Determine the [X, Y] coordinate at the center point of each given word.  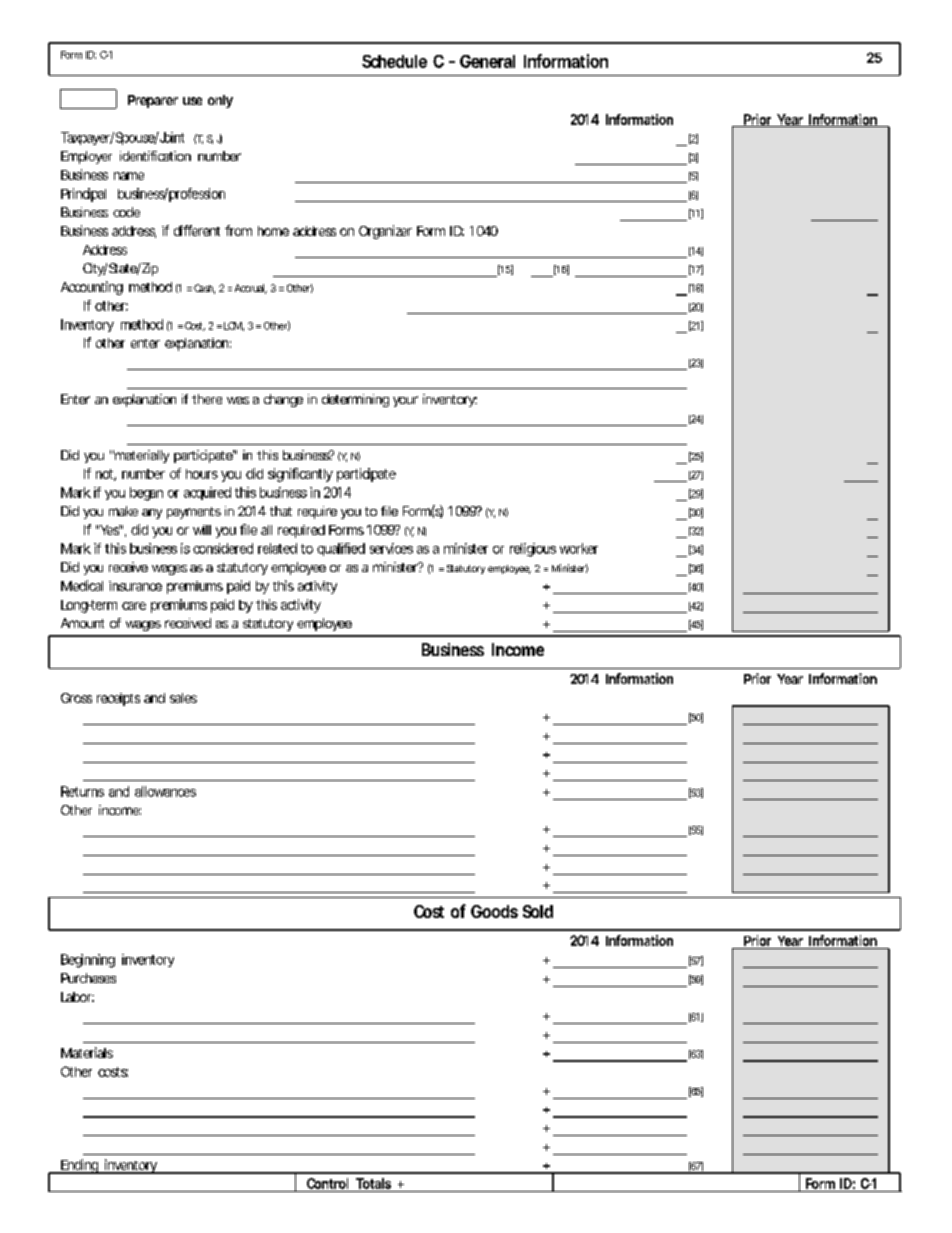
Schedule [394, 61]
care [134, 606]
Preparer [153, 101]
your [405, 401]
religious [533, 550]
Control [327, 1183]
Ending [80, 1166]
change [283, 400]
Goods [494, 911]
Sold [538, 911]
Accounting [92, 288]
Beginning [88, 961]
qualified [341, 549]
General [487, 61]
